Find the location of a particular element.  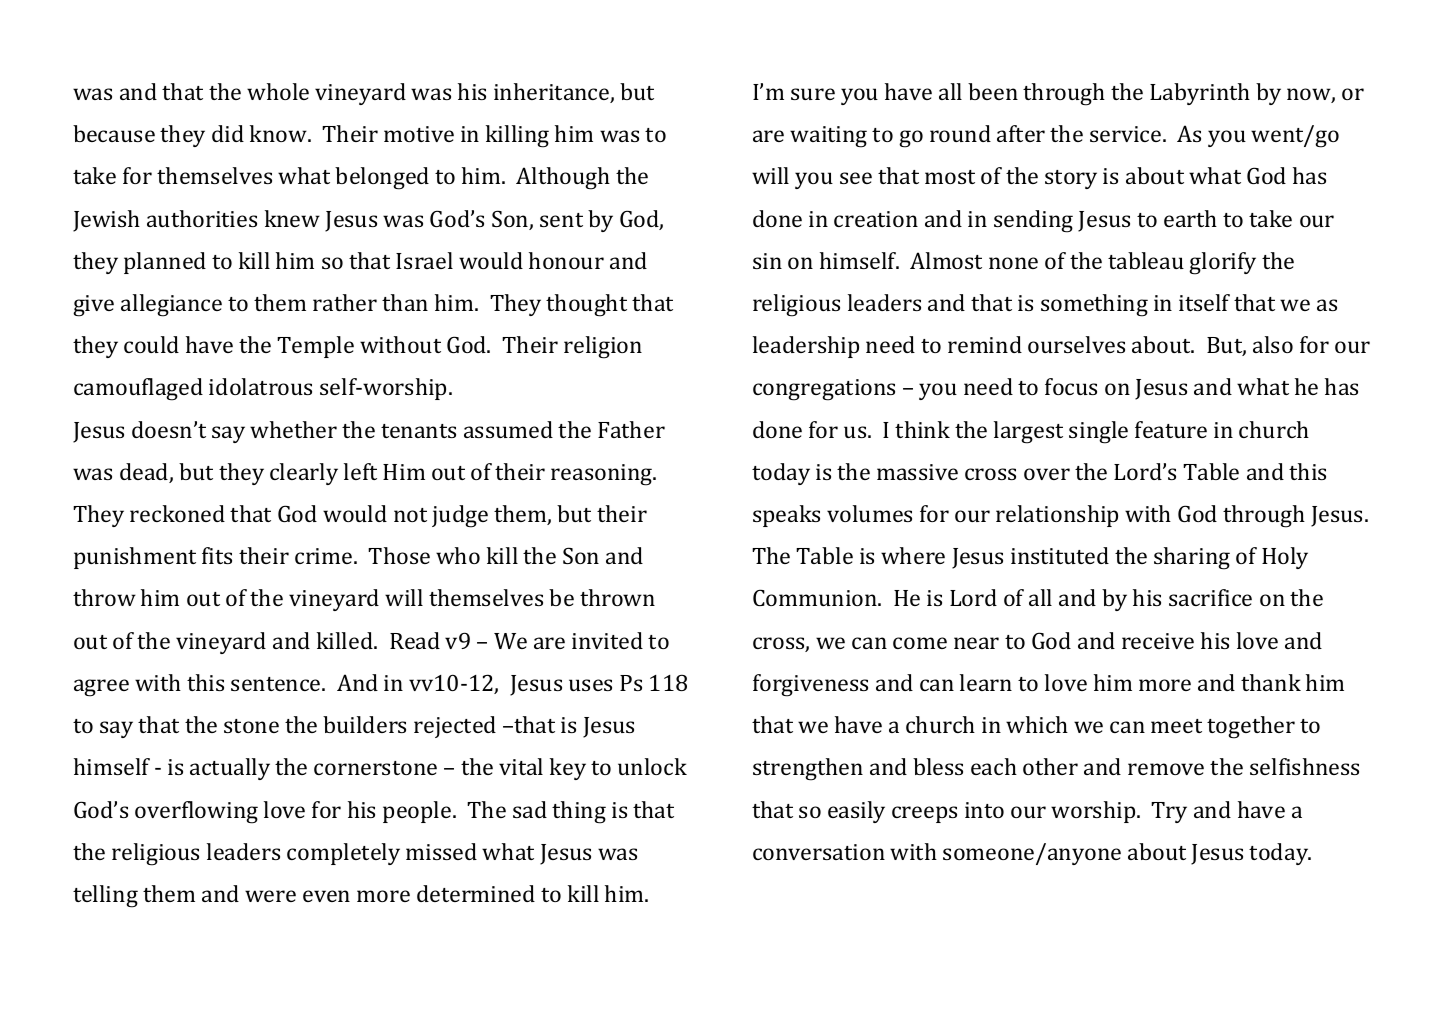

conversation is located at coordinates (819, 852).
